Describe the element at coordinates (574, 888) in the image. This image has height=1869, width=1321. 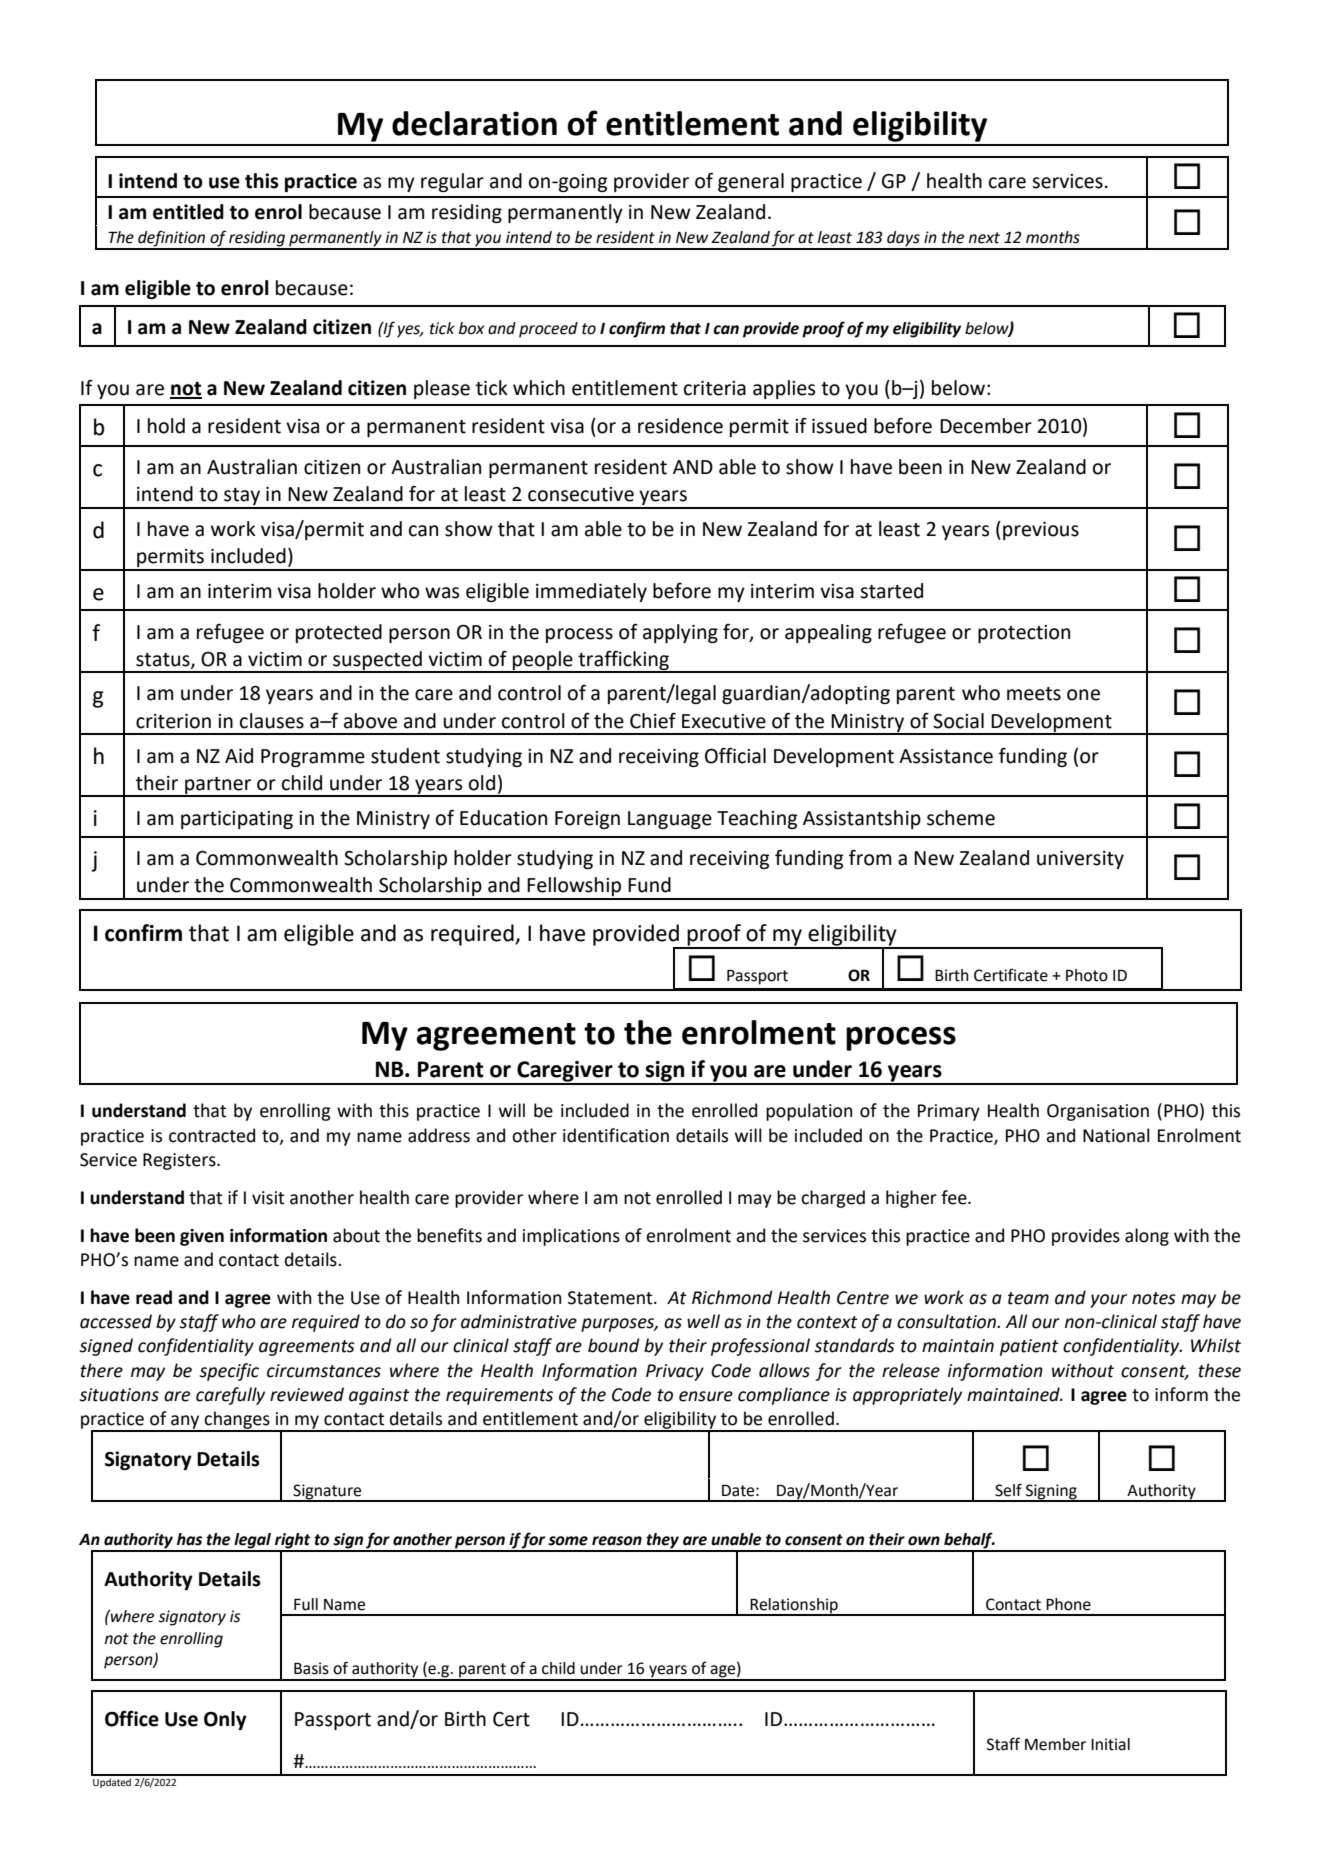
I see `Fellowship` at that location.
